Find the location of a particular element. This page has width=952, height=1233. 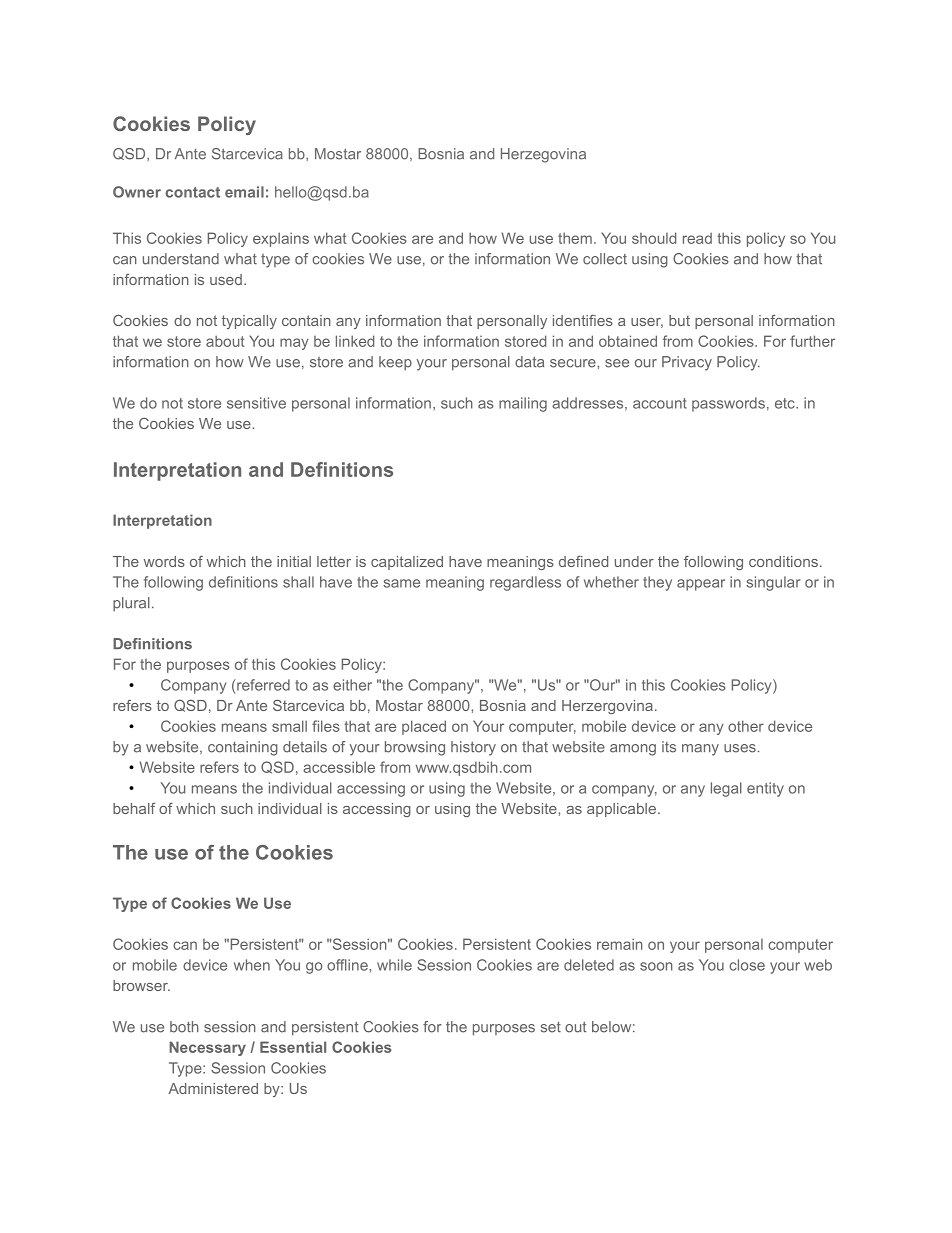

uses is located at coordinates (741, 748).
